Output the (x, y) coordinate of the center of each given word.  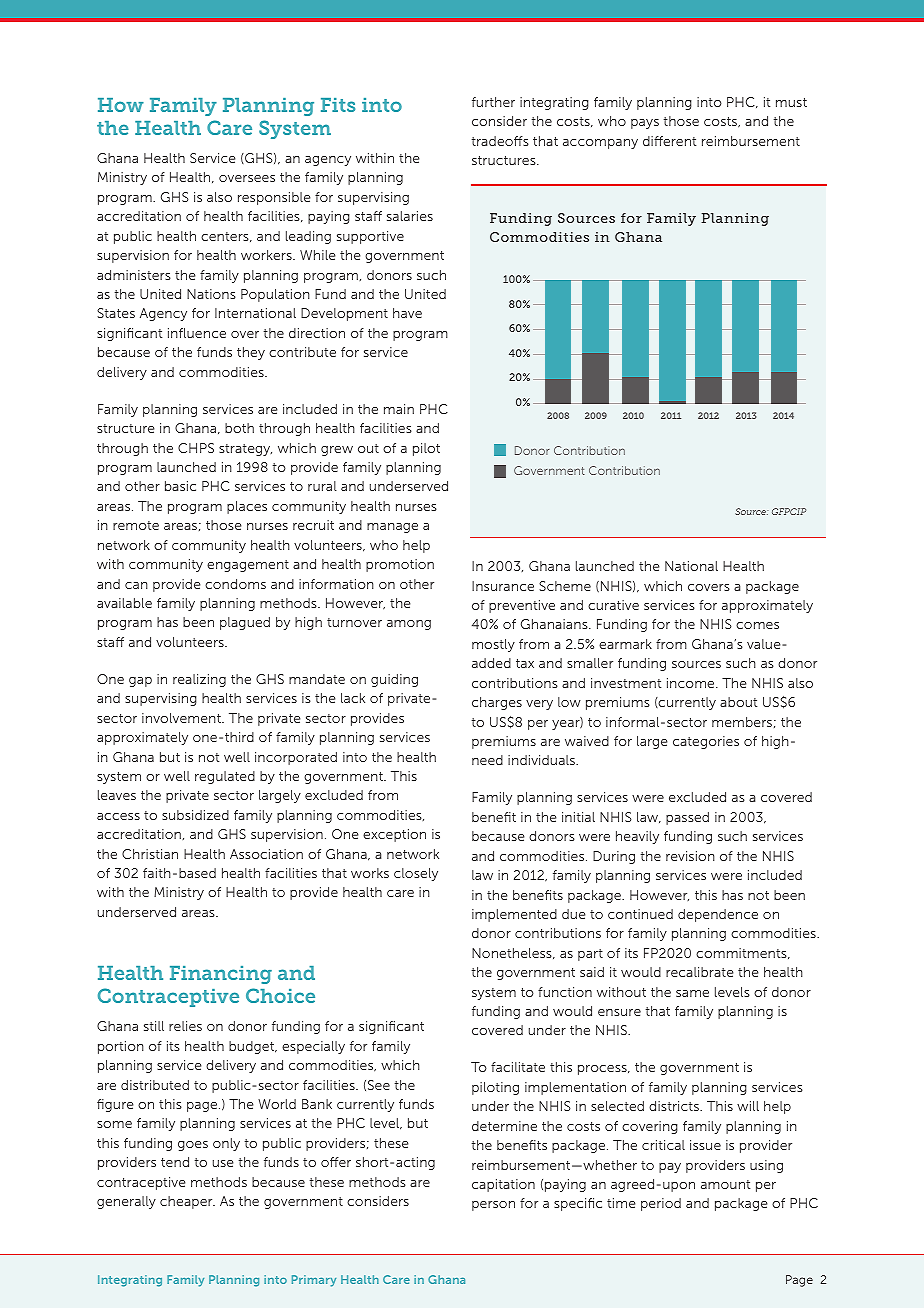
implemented (514, 915)
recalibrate (699, 972)
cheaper (187, 1202)
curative (613, 605)
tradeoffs (500, 141)
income (692, 683)
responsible (274, 198)
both (239, 428)
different (669, 141)
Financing (221, 975)
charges (497, 703)
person (493, 1206)
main (399, 409)
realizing (199, 680)
